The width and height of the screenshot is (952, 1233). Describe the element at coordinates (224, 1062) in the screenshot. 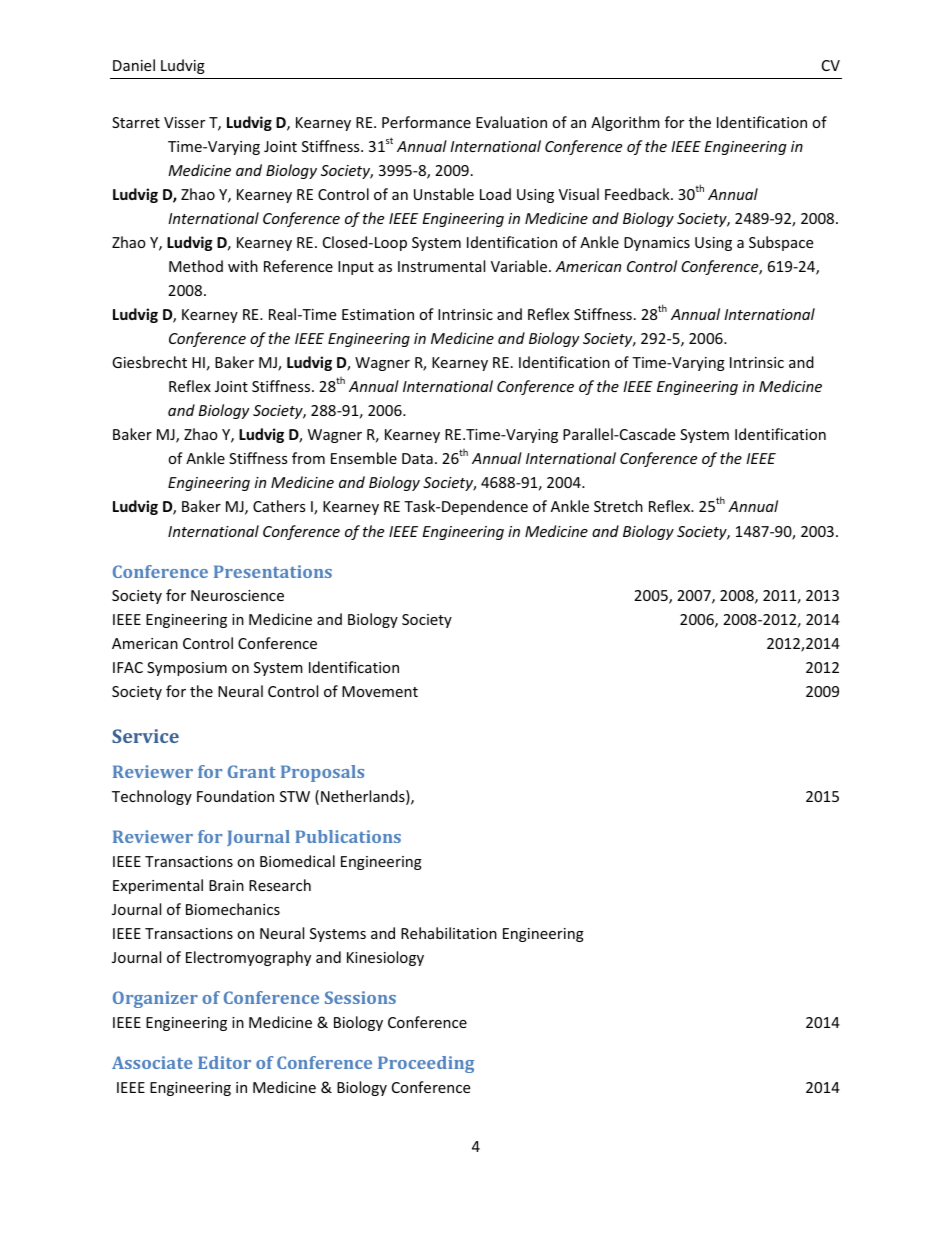

I see `Editor` at that location.
